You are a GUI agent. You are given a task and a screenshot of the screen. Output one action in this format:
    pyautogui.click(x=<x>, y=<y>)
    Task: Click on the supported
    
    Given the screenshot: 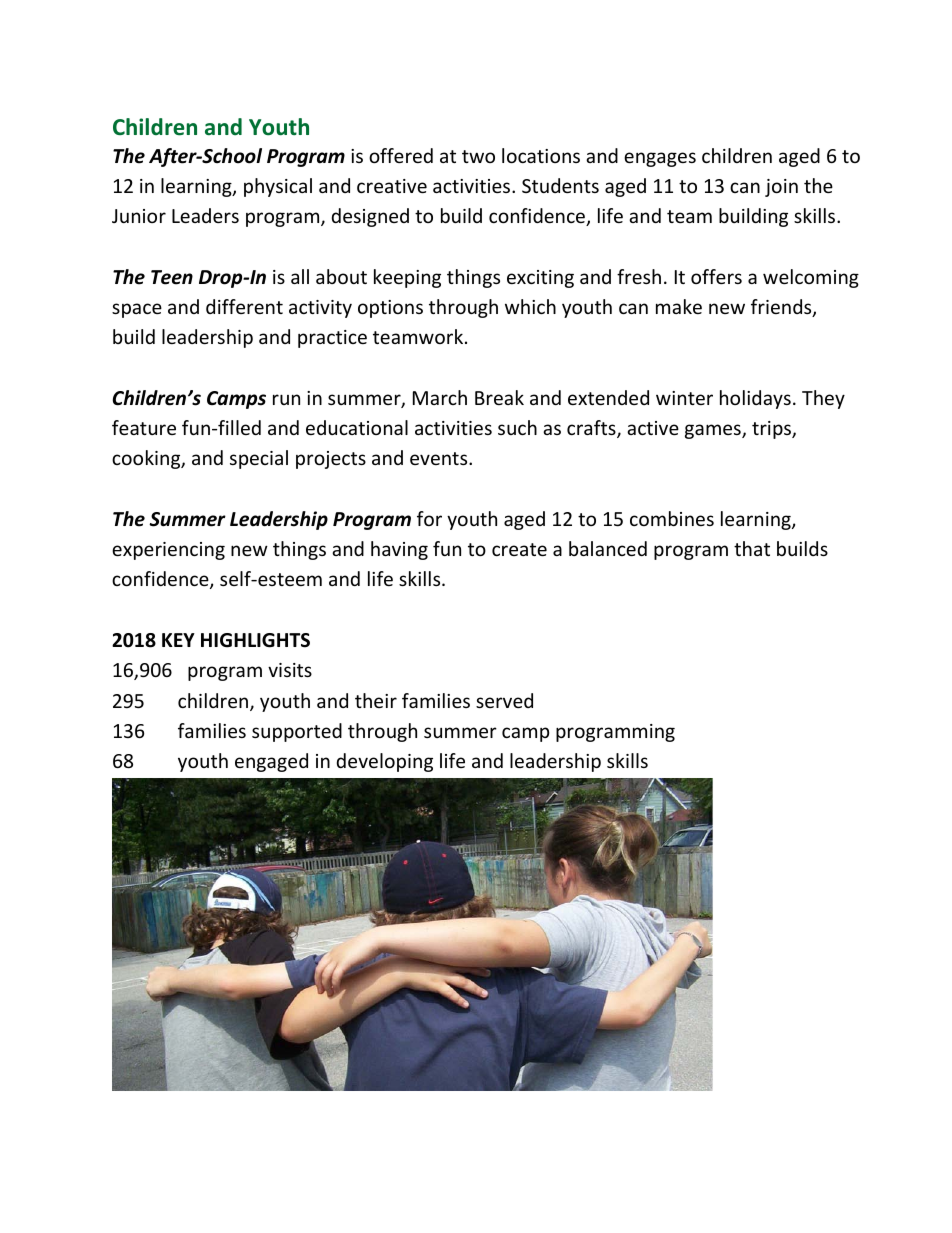 What is the action you would take?
    pyautogui.click(x=297, y=732)
